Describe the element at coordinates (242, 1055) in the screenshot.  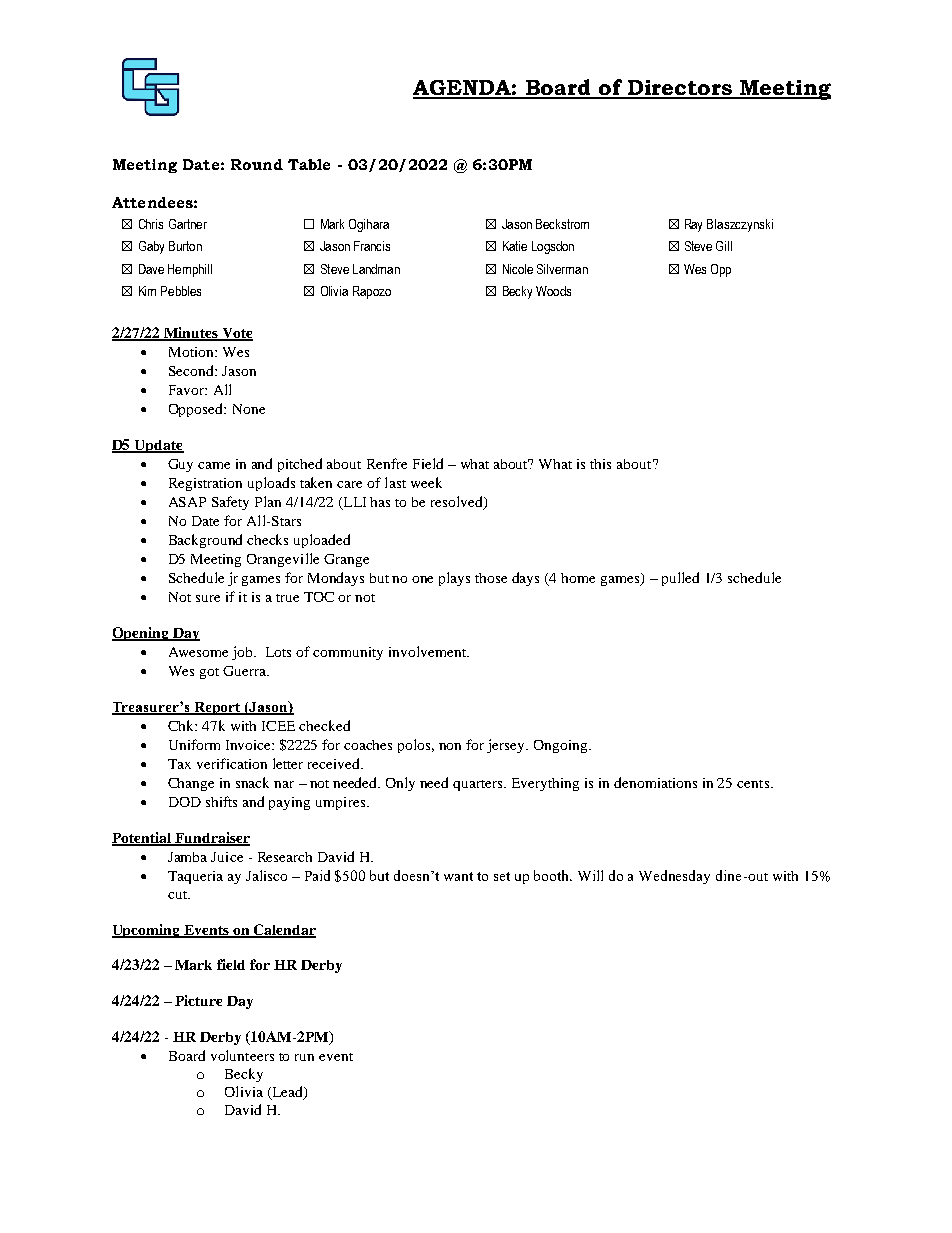
I see `volunteers` at that location.
